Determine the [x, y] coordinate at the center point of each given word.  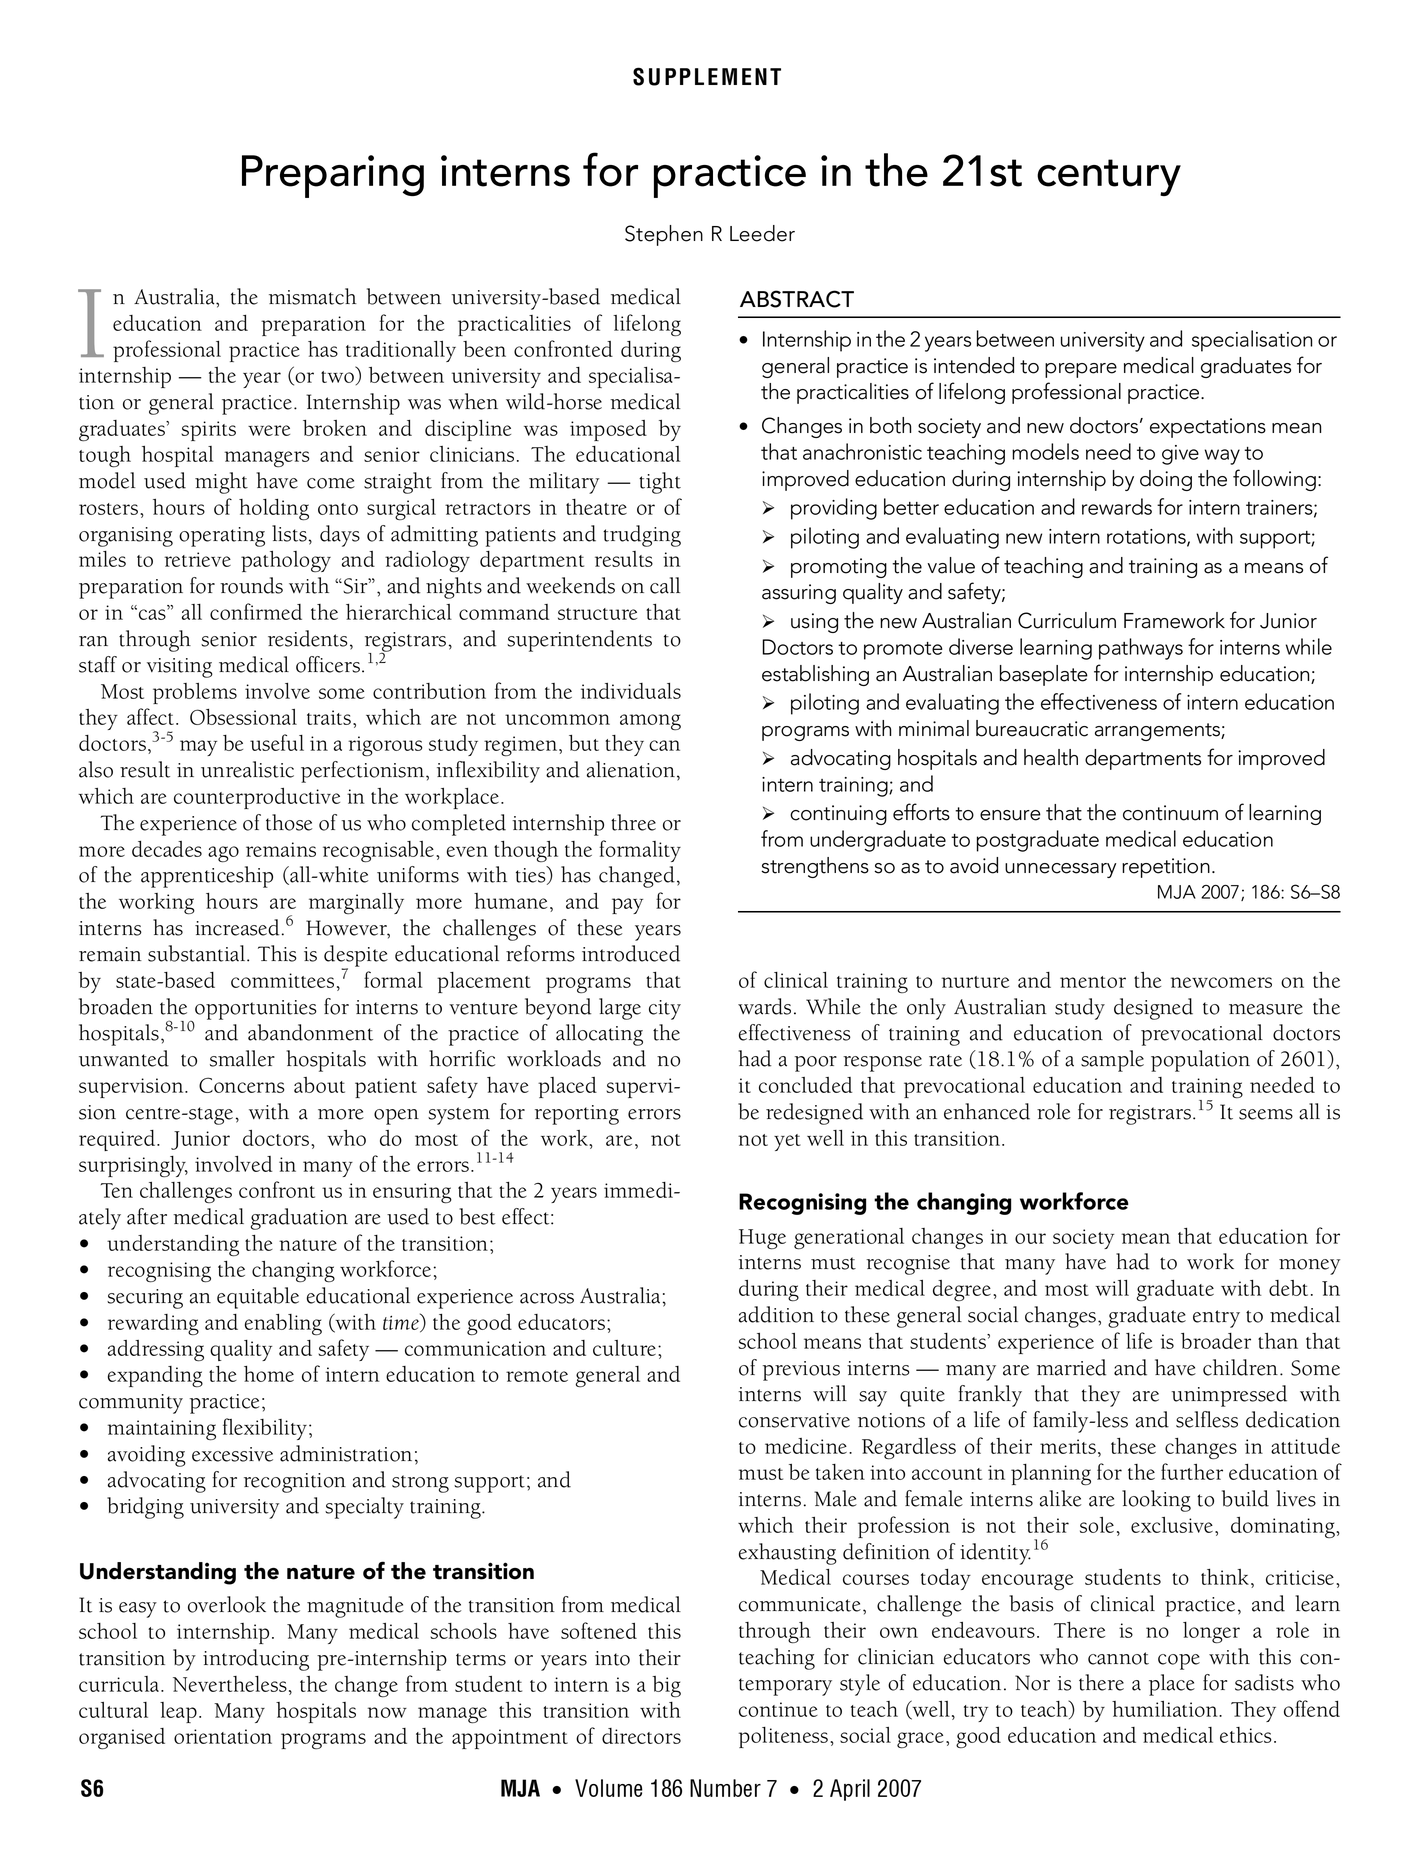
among [650, 722]
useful [277, 742]
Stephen [664, 235]
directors [641, 1736]
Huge [762, 1239]
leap [178, 1712]
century [1109, 177]
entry [1216, 1319]
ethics [1246, 1735]
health [1051, 757]
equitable [258, 1298]
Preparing [333, 176]
